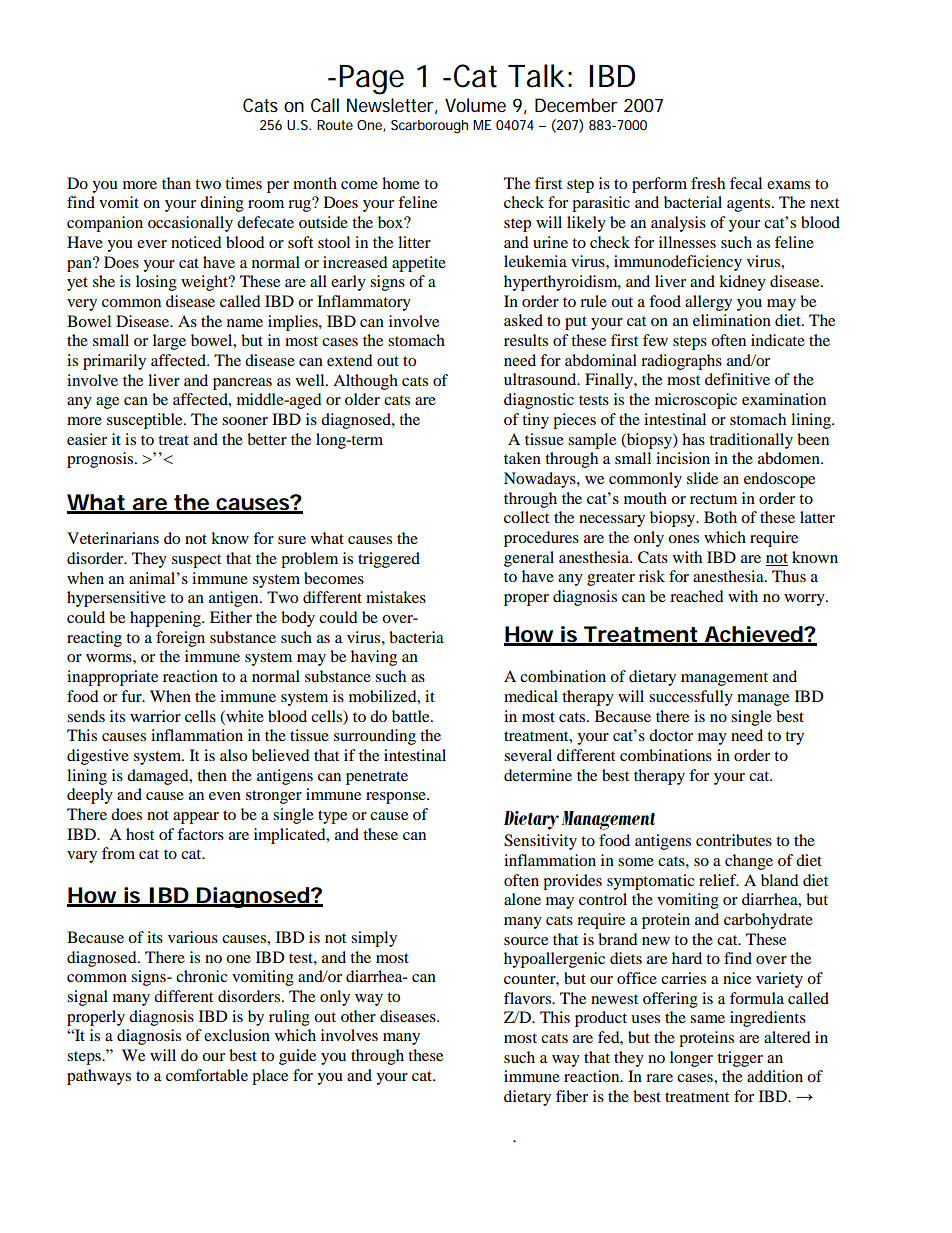  What do you see at coordinates (156, 283) in the screenshot?
I see `losing` at bounding box center [156, 283].
